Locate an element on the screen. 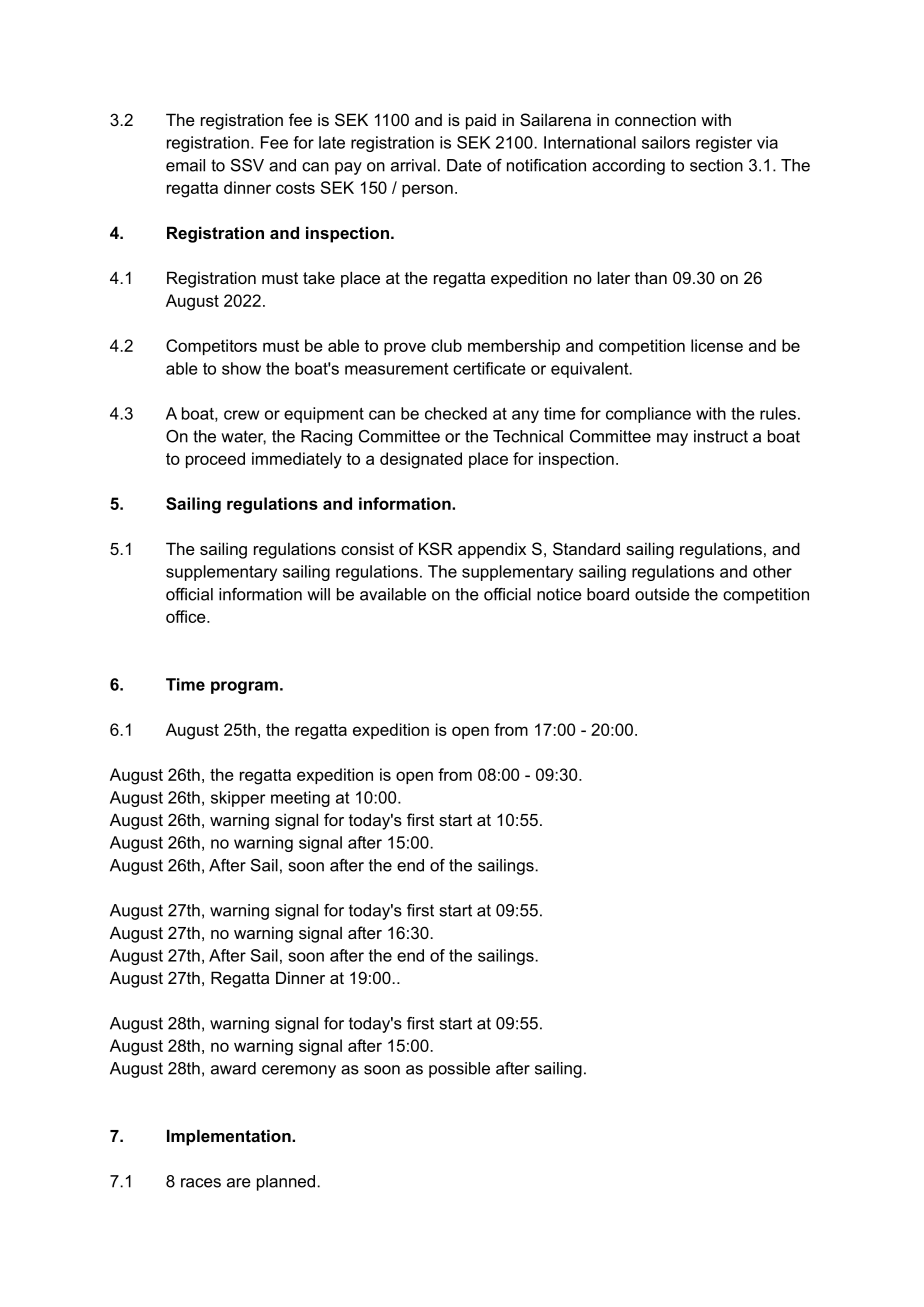 The width and height of the screenshot is (924, 1307). costs is located at coordinates (295, 188).
